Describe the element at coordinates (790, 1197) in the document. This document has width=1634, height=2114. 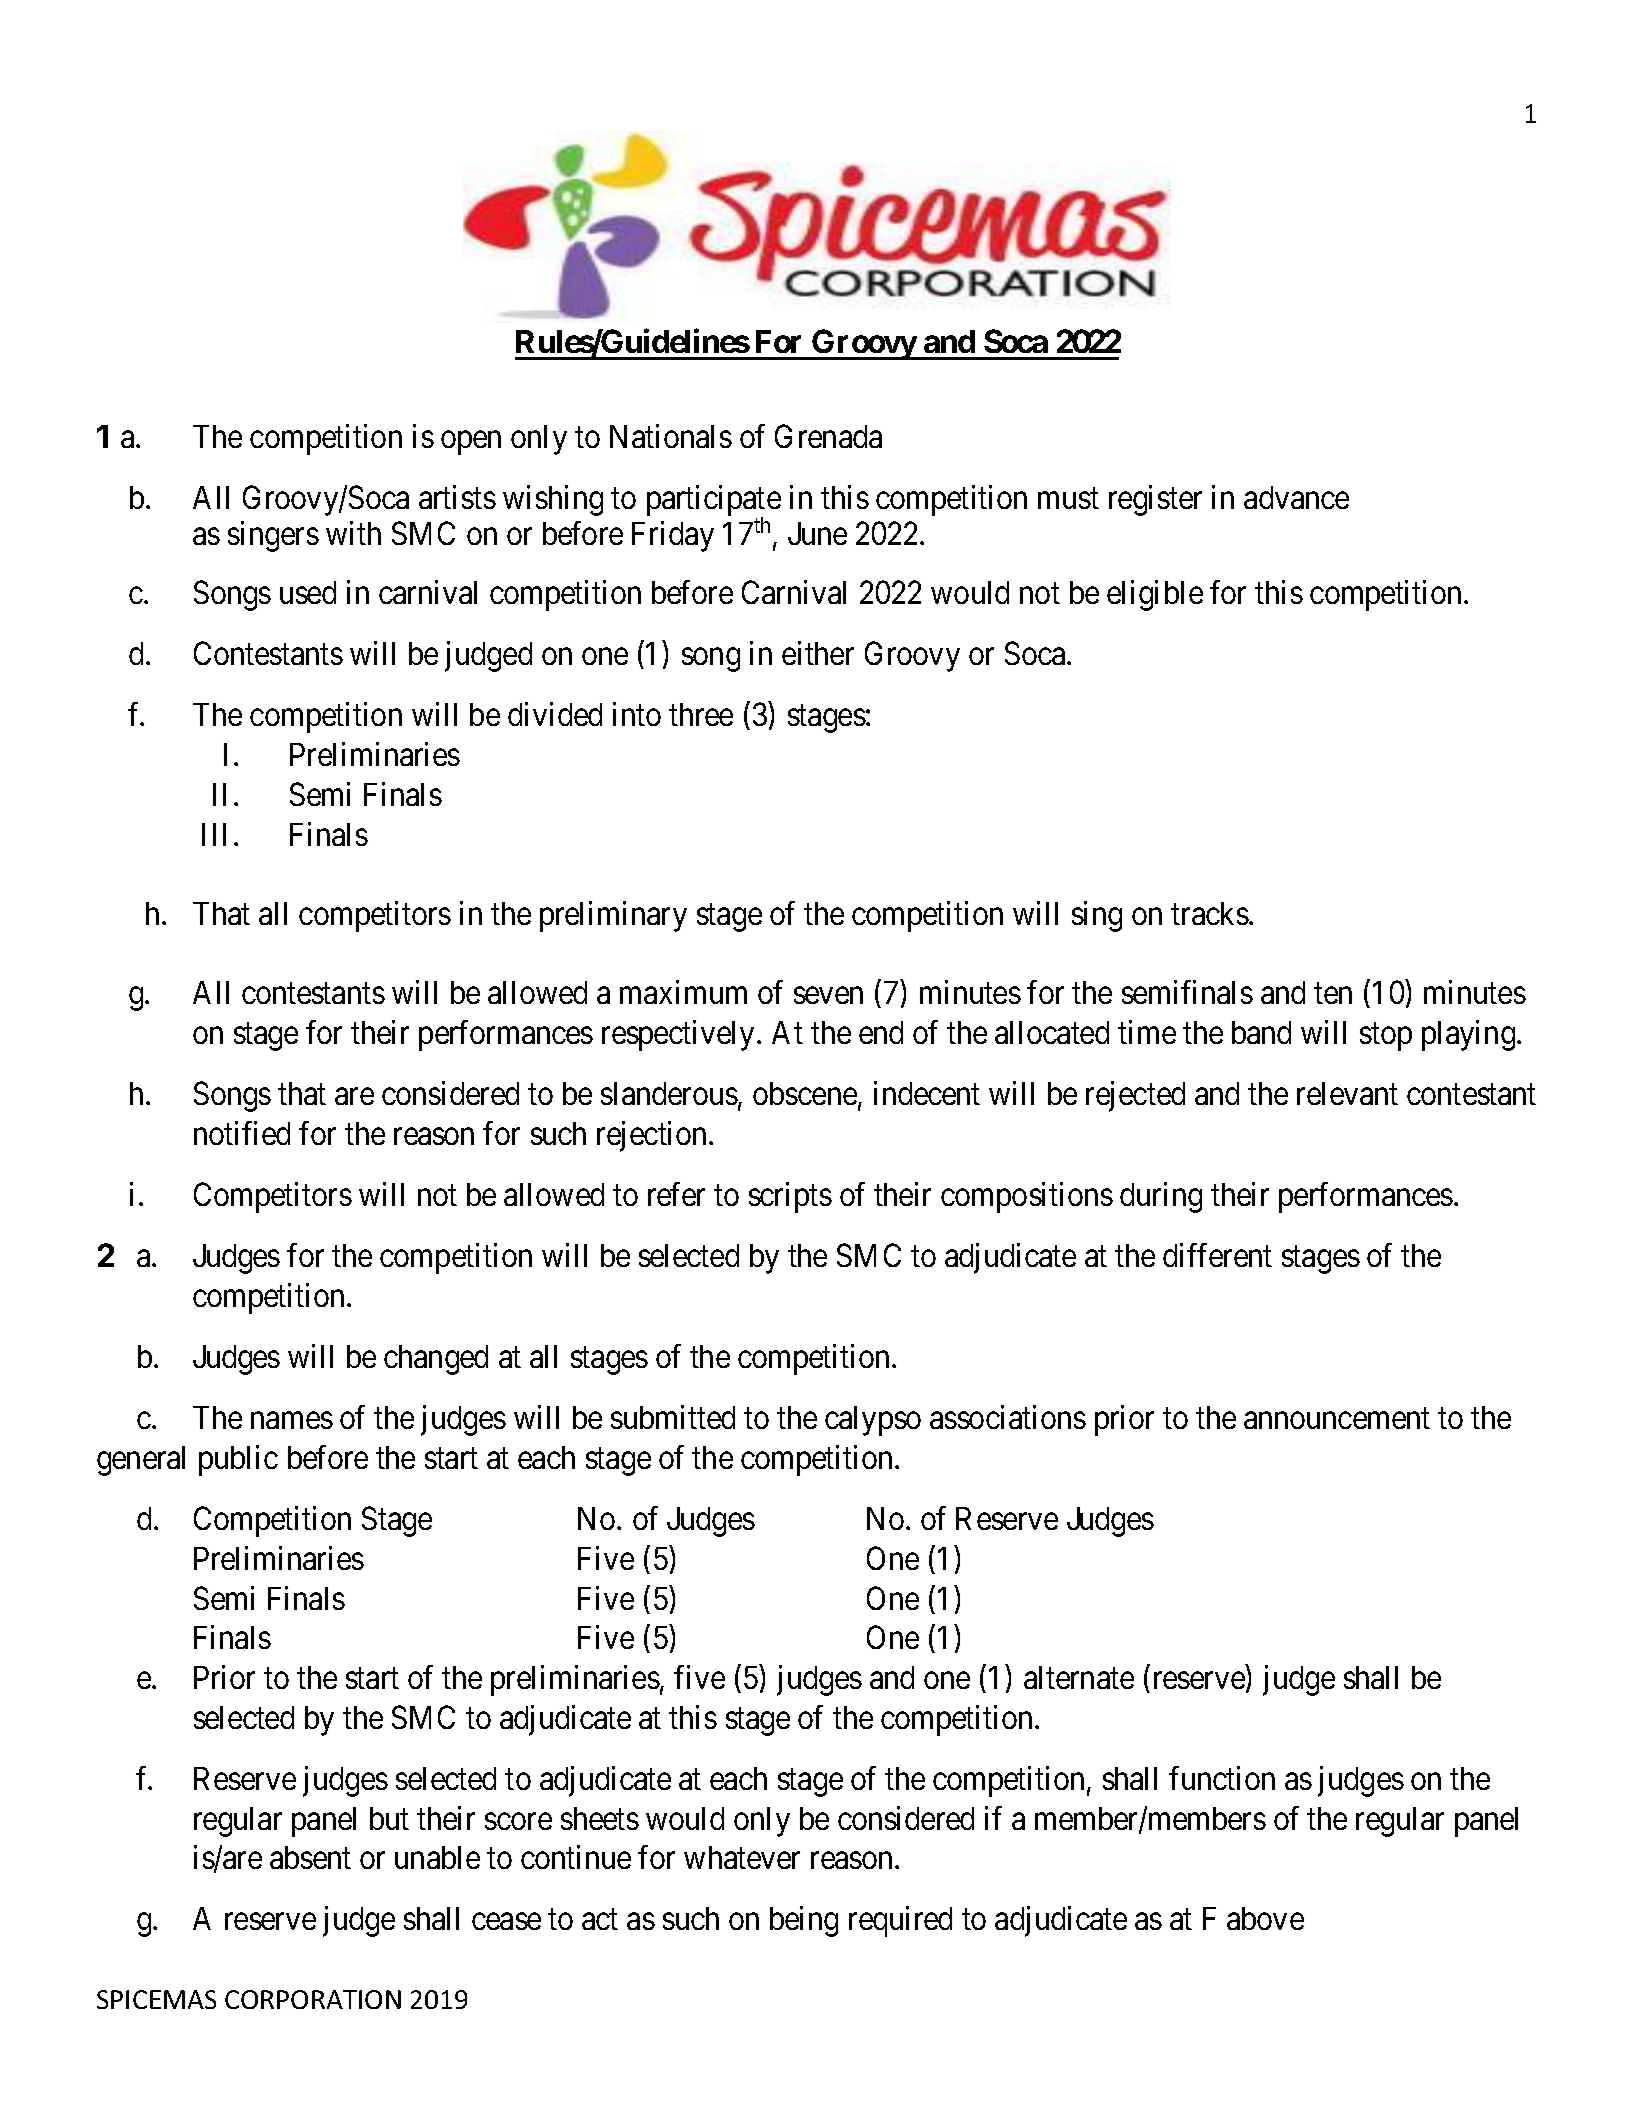
I see `scripts` at that location.
